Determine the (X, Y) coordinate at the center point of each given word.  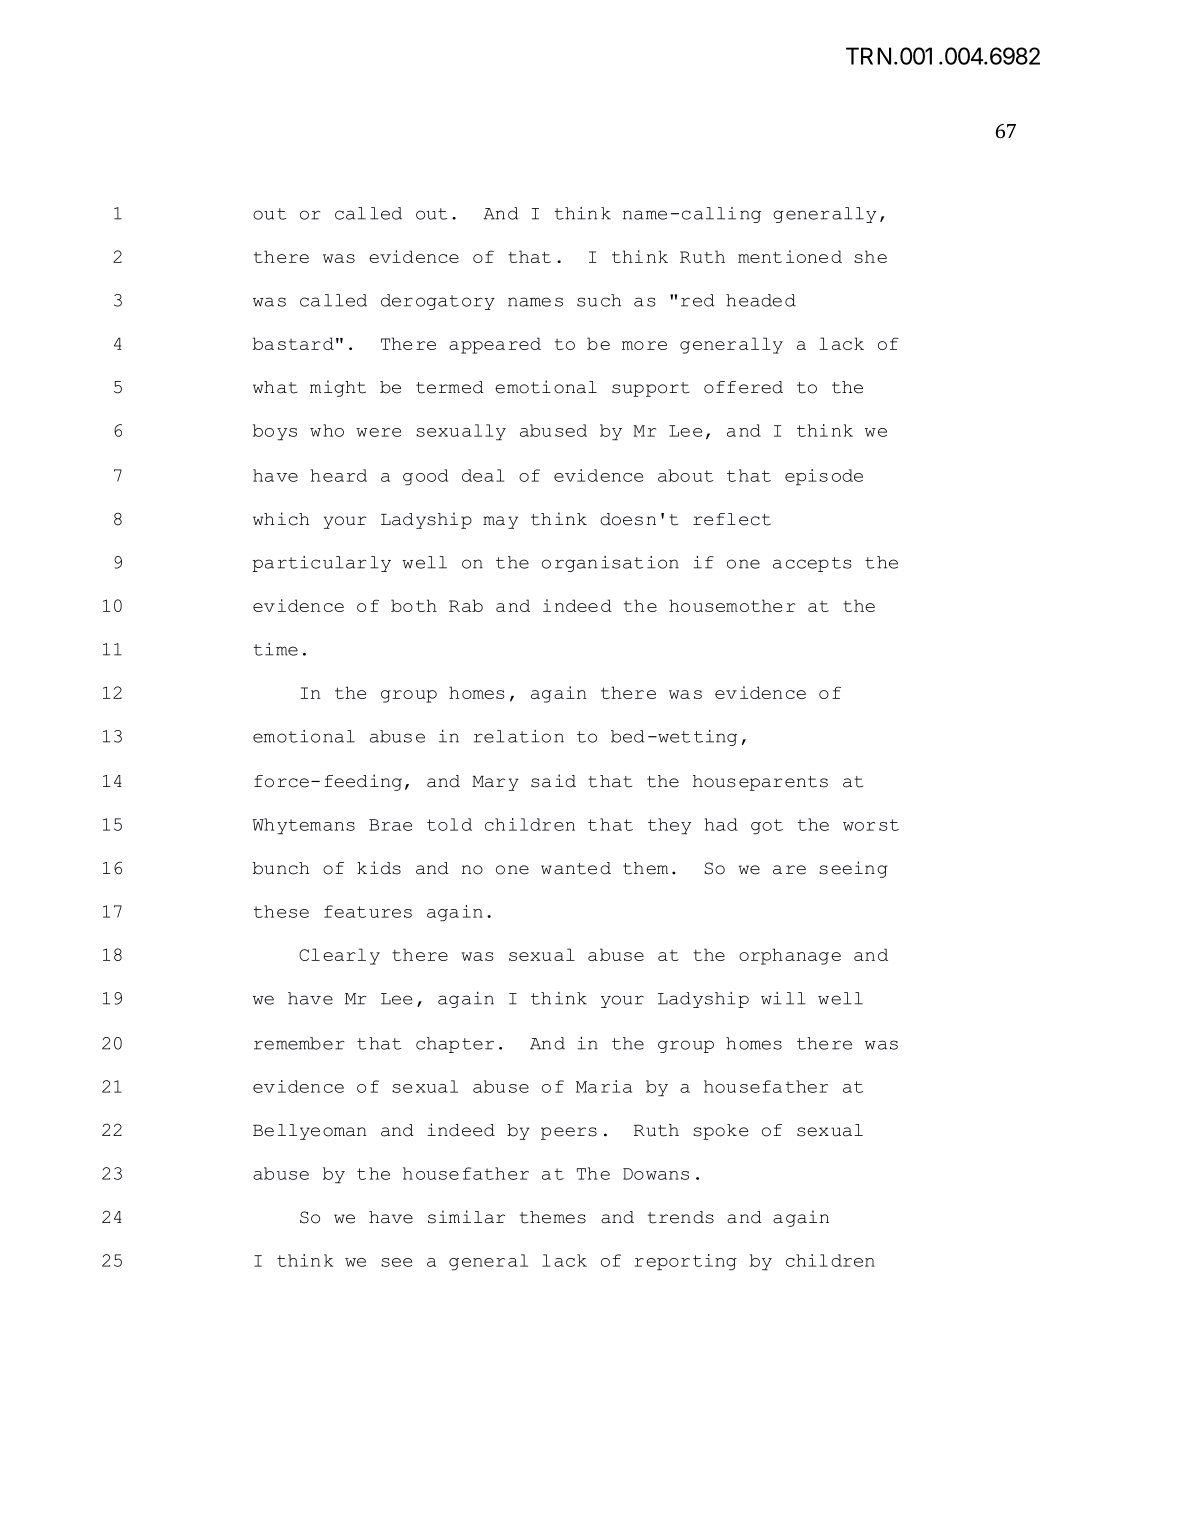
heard (339, 475)
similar (466, 1217)
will (783, 998)
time (276, 649)
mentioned (790, 256)
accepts (812, 564)
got (767, 827)
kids (379, 868)
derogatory (438, 302)
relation (519, 736)
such (599, 300)
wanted (576, 868)
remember (299, 1043)
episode (824, 477)
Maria (604, 1086)
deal (483, 475)
